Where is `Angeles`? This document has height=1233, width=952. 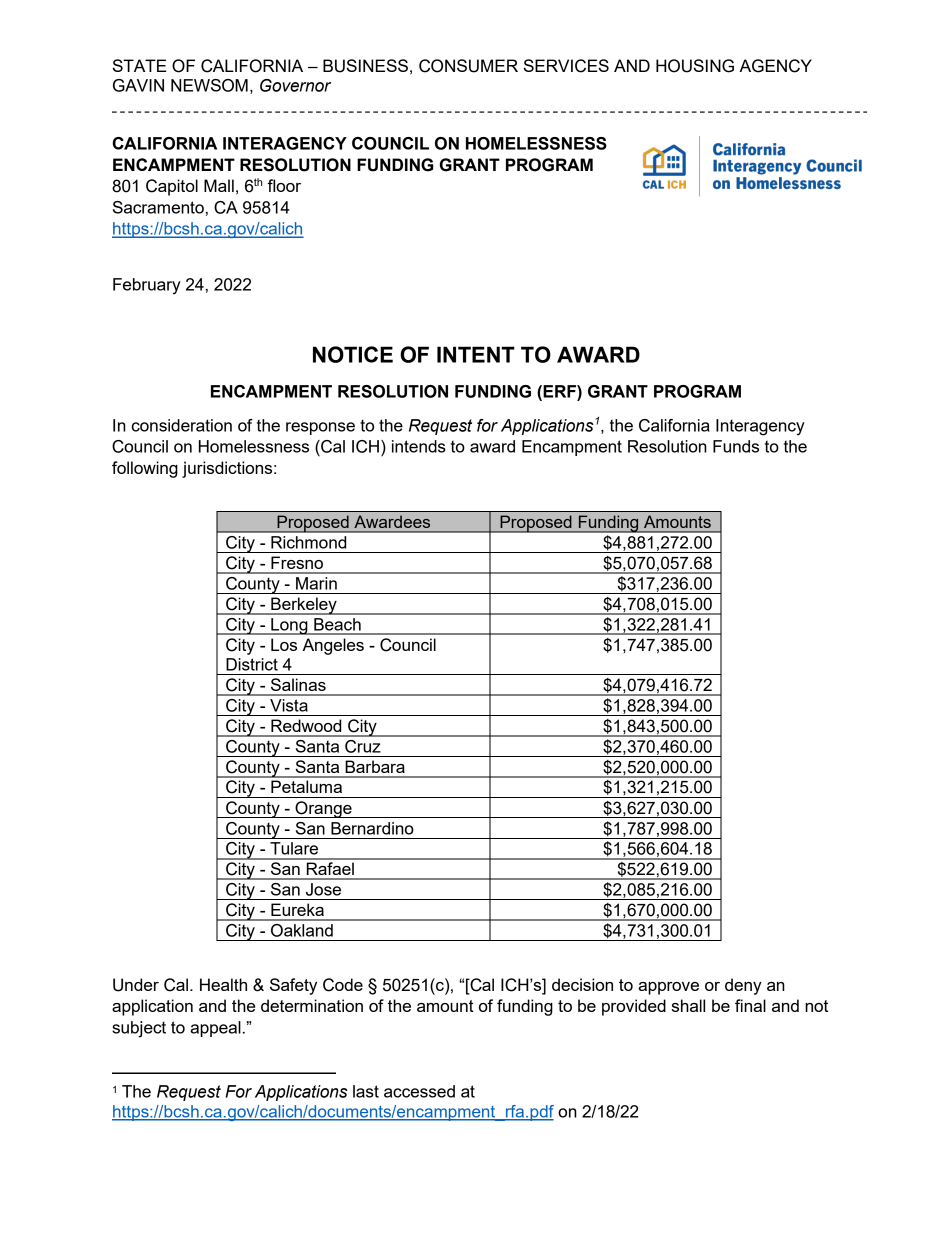 Angeles is located at coordinates (333, 646).
